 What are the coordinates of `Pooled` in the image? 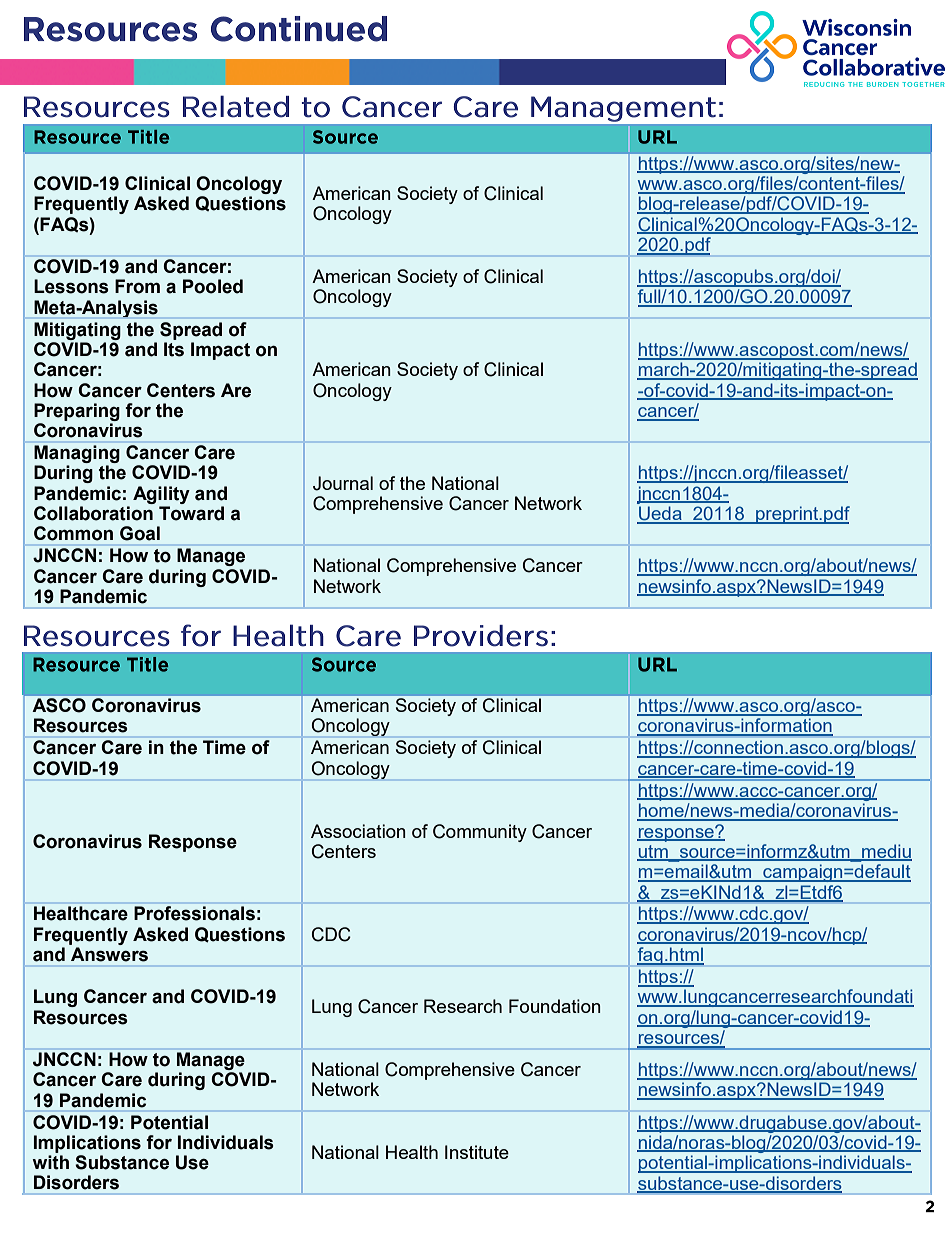 It's located at (213, 286).
